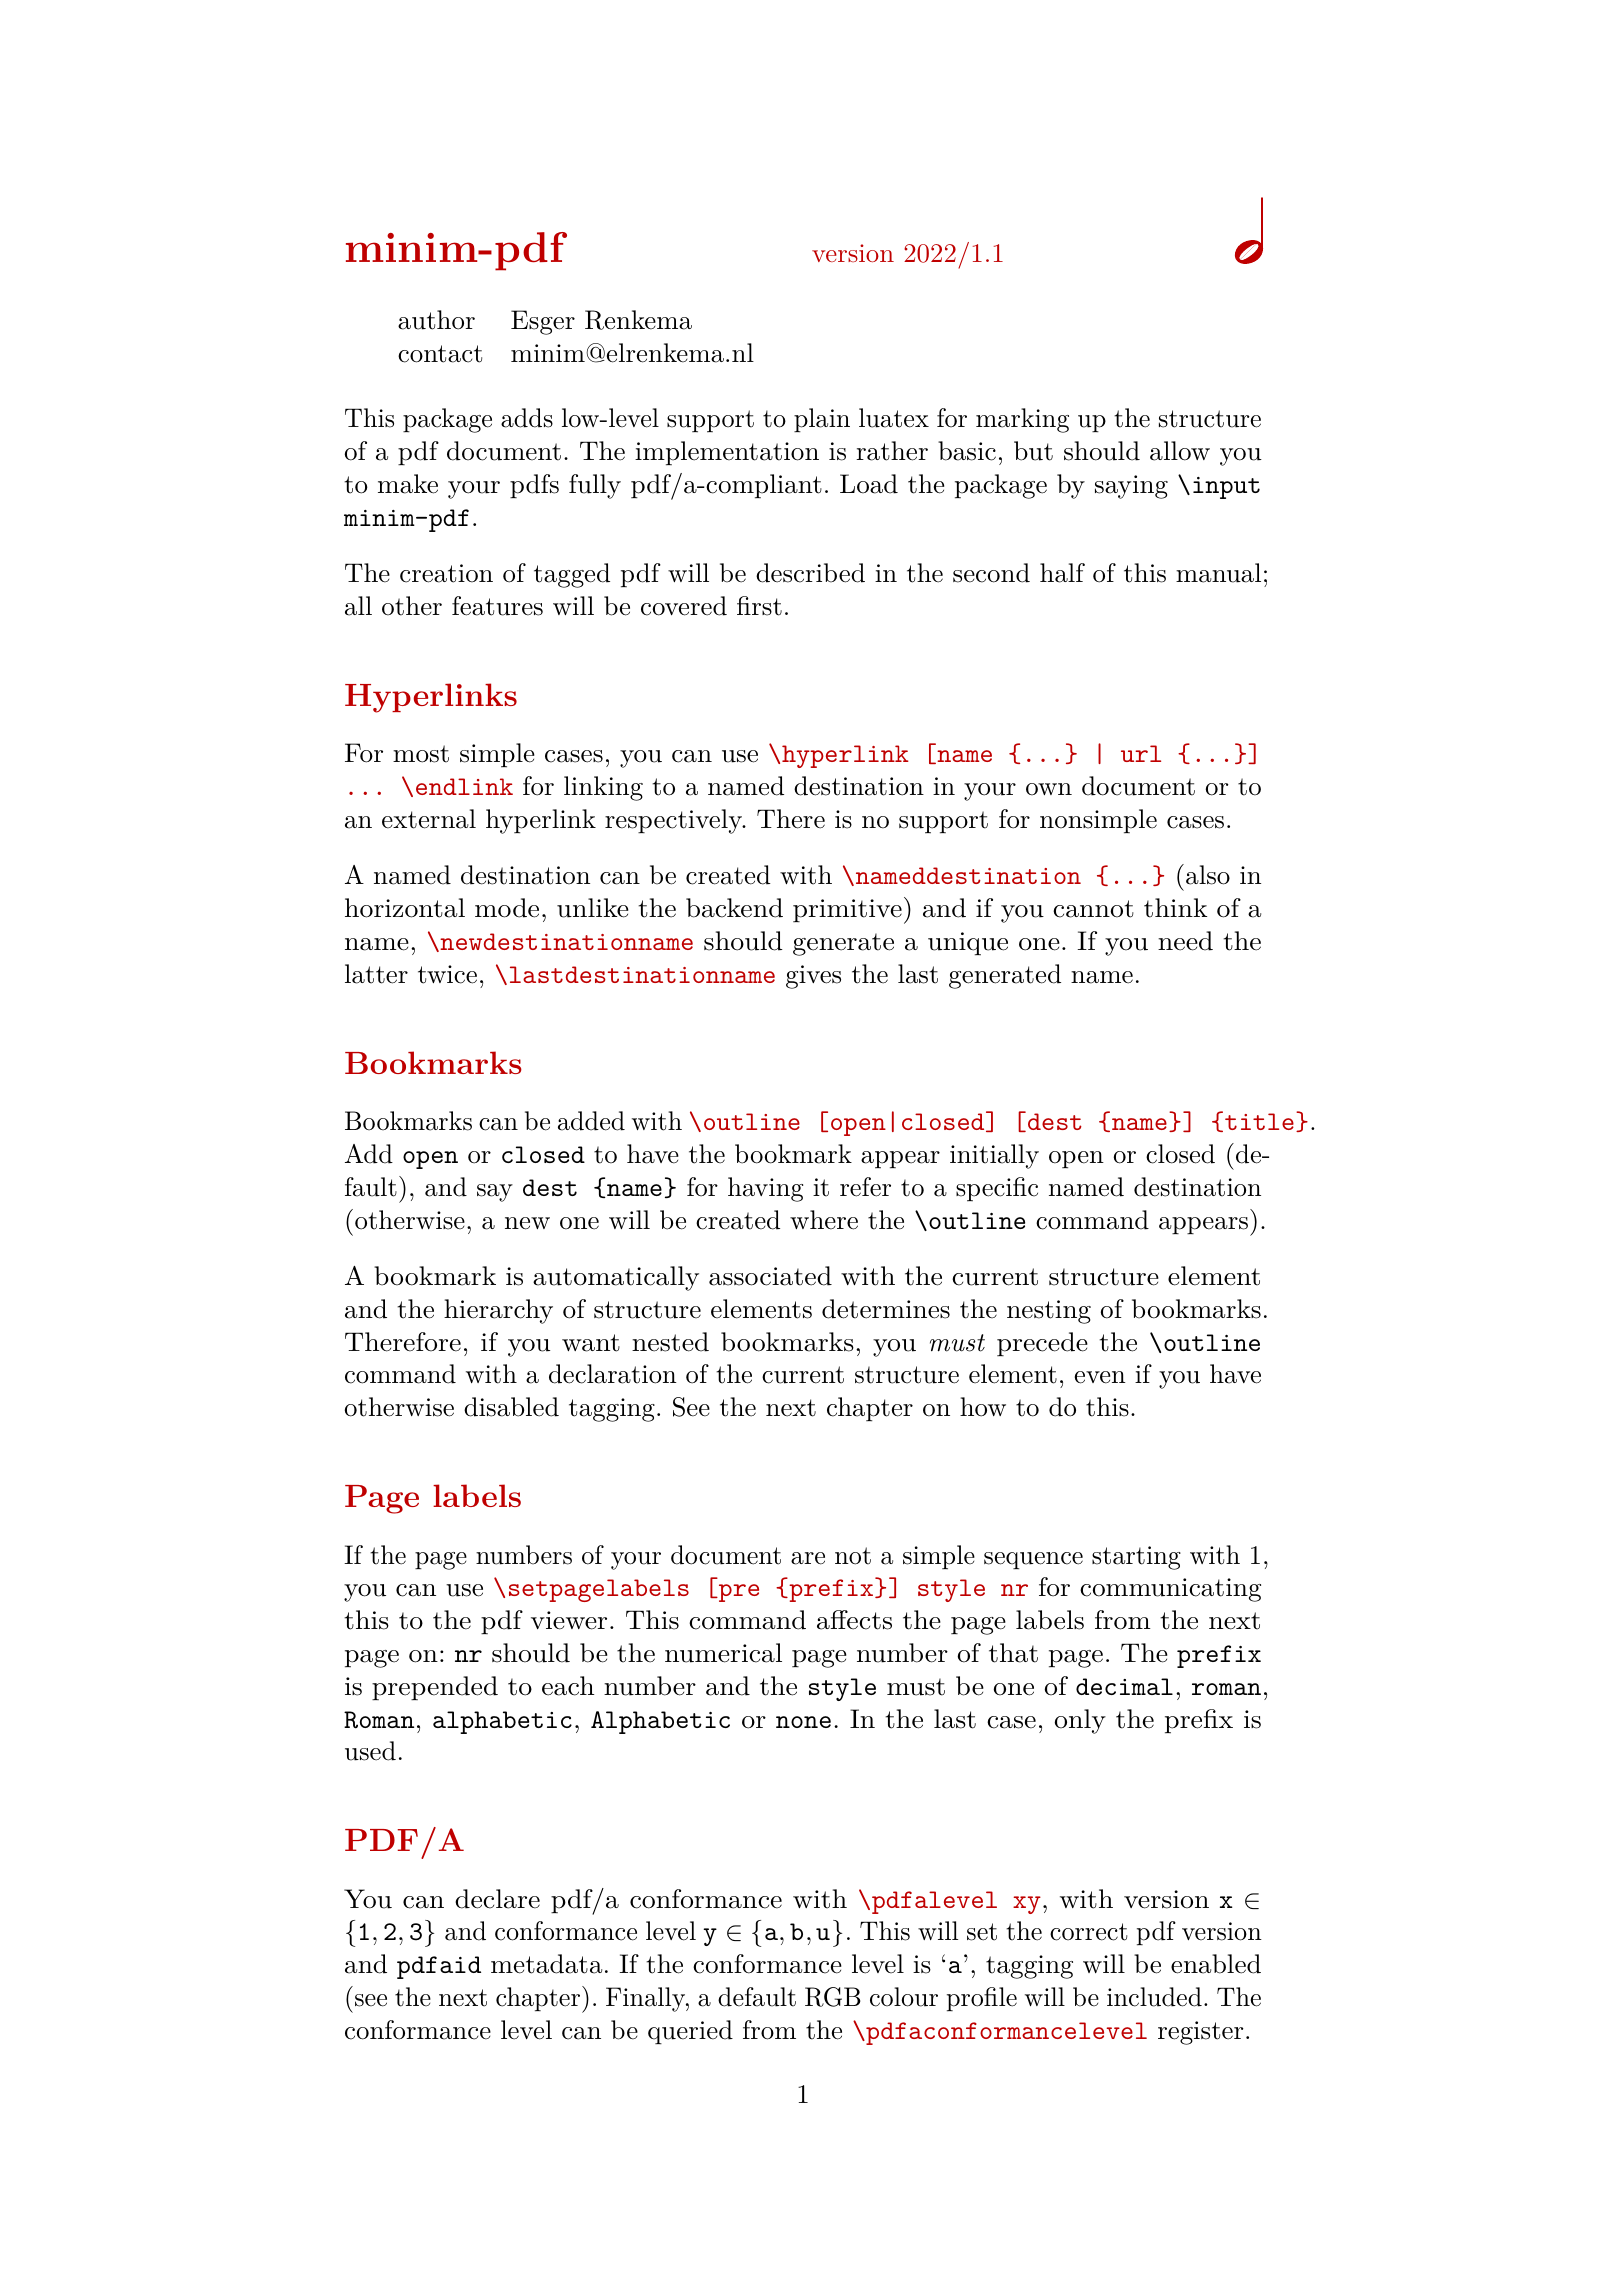  I want to click on plain, so click(822, 420).
